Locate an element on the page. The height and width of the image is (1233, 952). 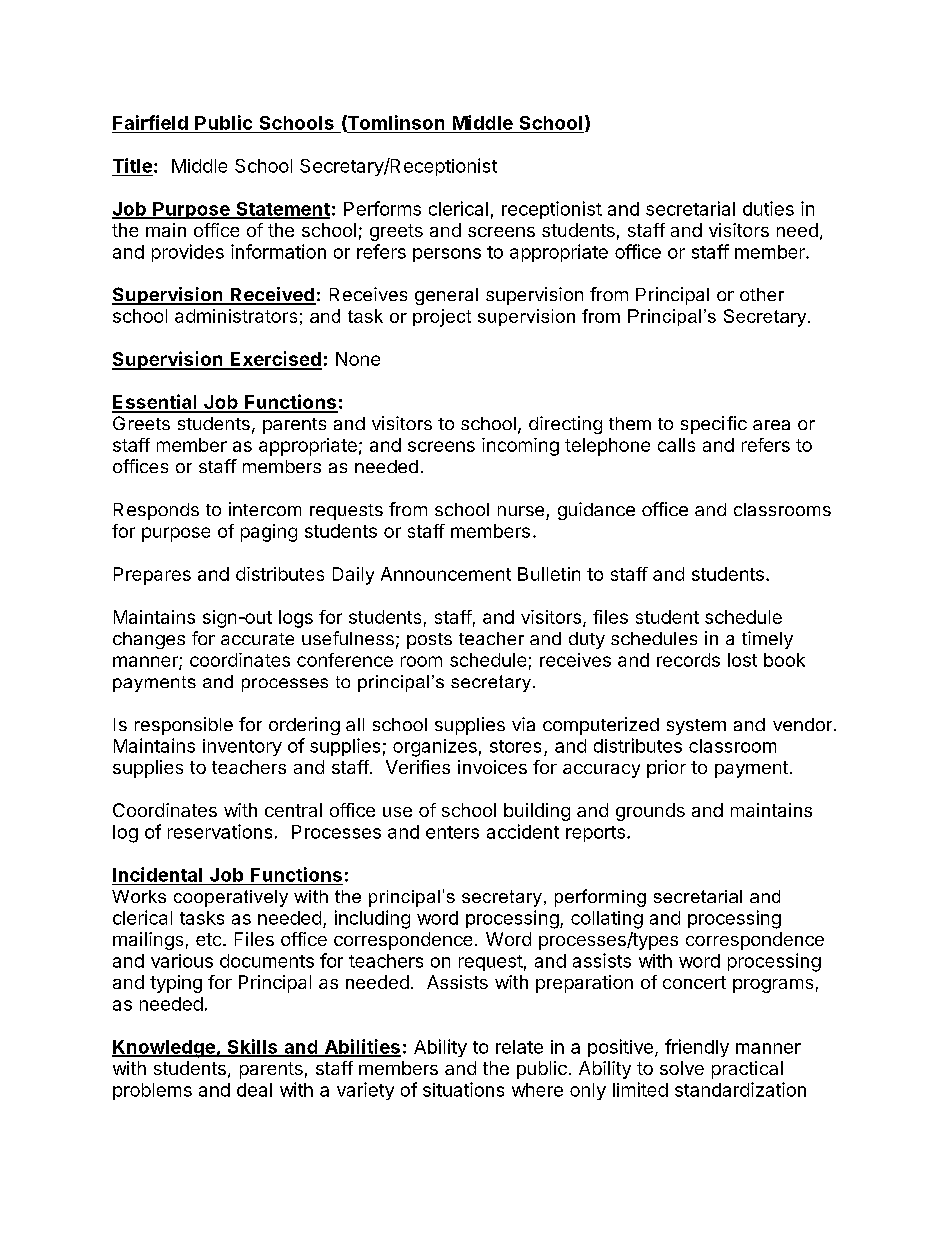
Fairfield is located at coordinates (150, 122).
